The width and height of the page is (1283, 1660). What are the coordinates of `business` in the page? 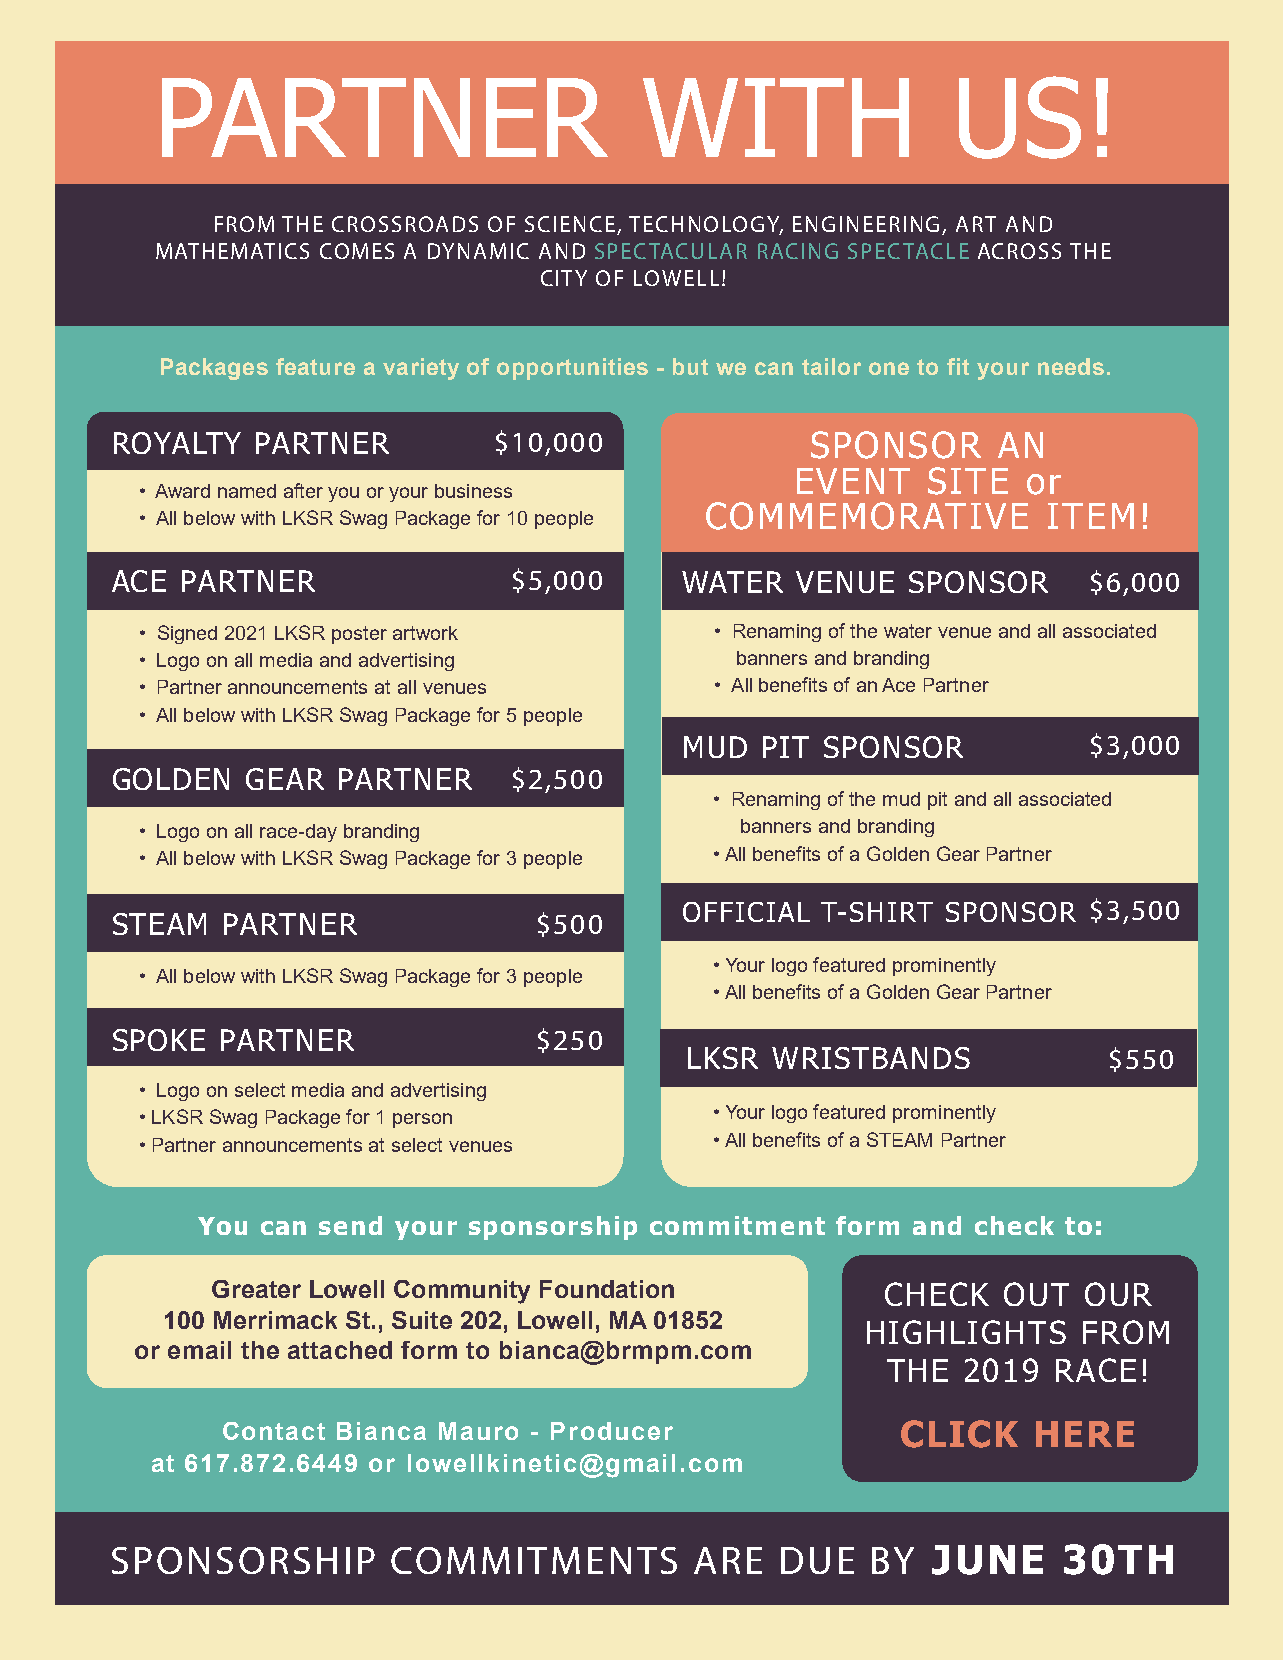 It's located at (473, 491).
